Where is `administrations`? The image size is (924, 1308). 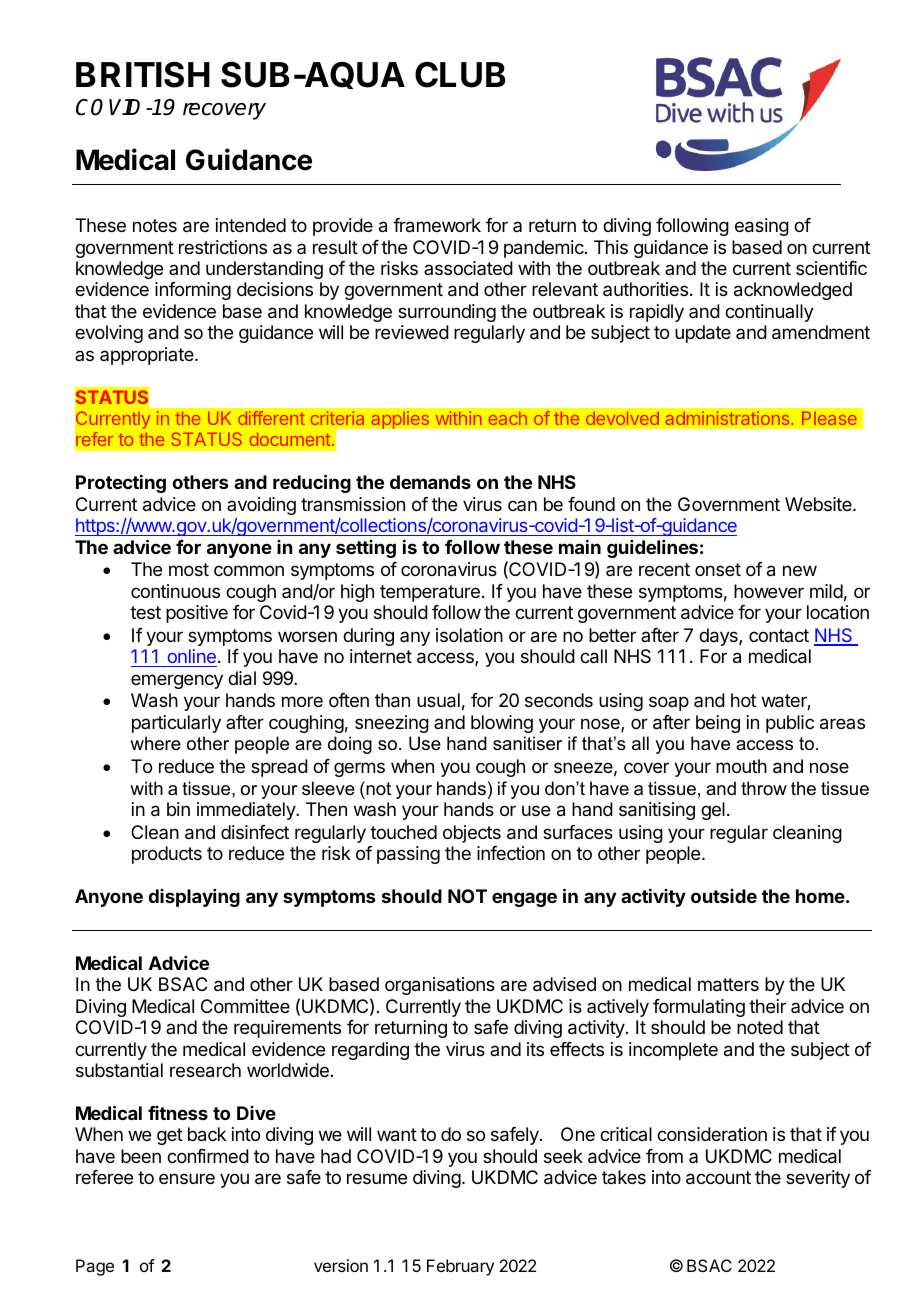
administrations is located at coordinates (728, 418).
